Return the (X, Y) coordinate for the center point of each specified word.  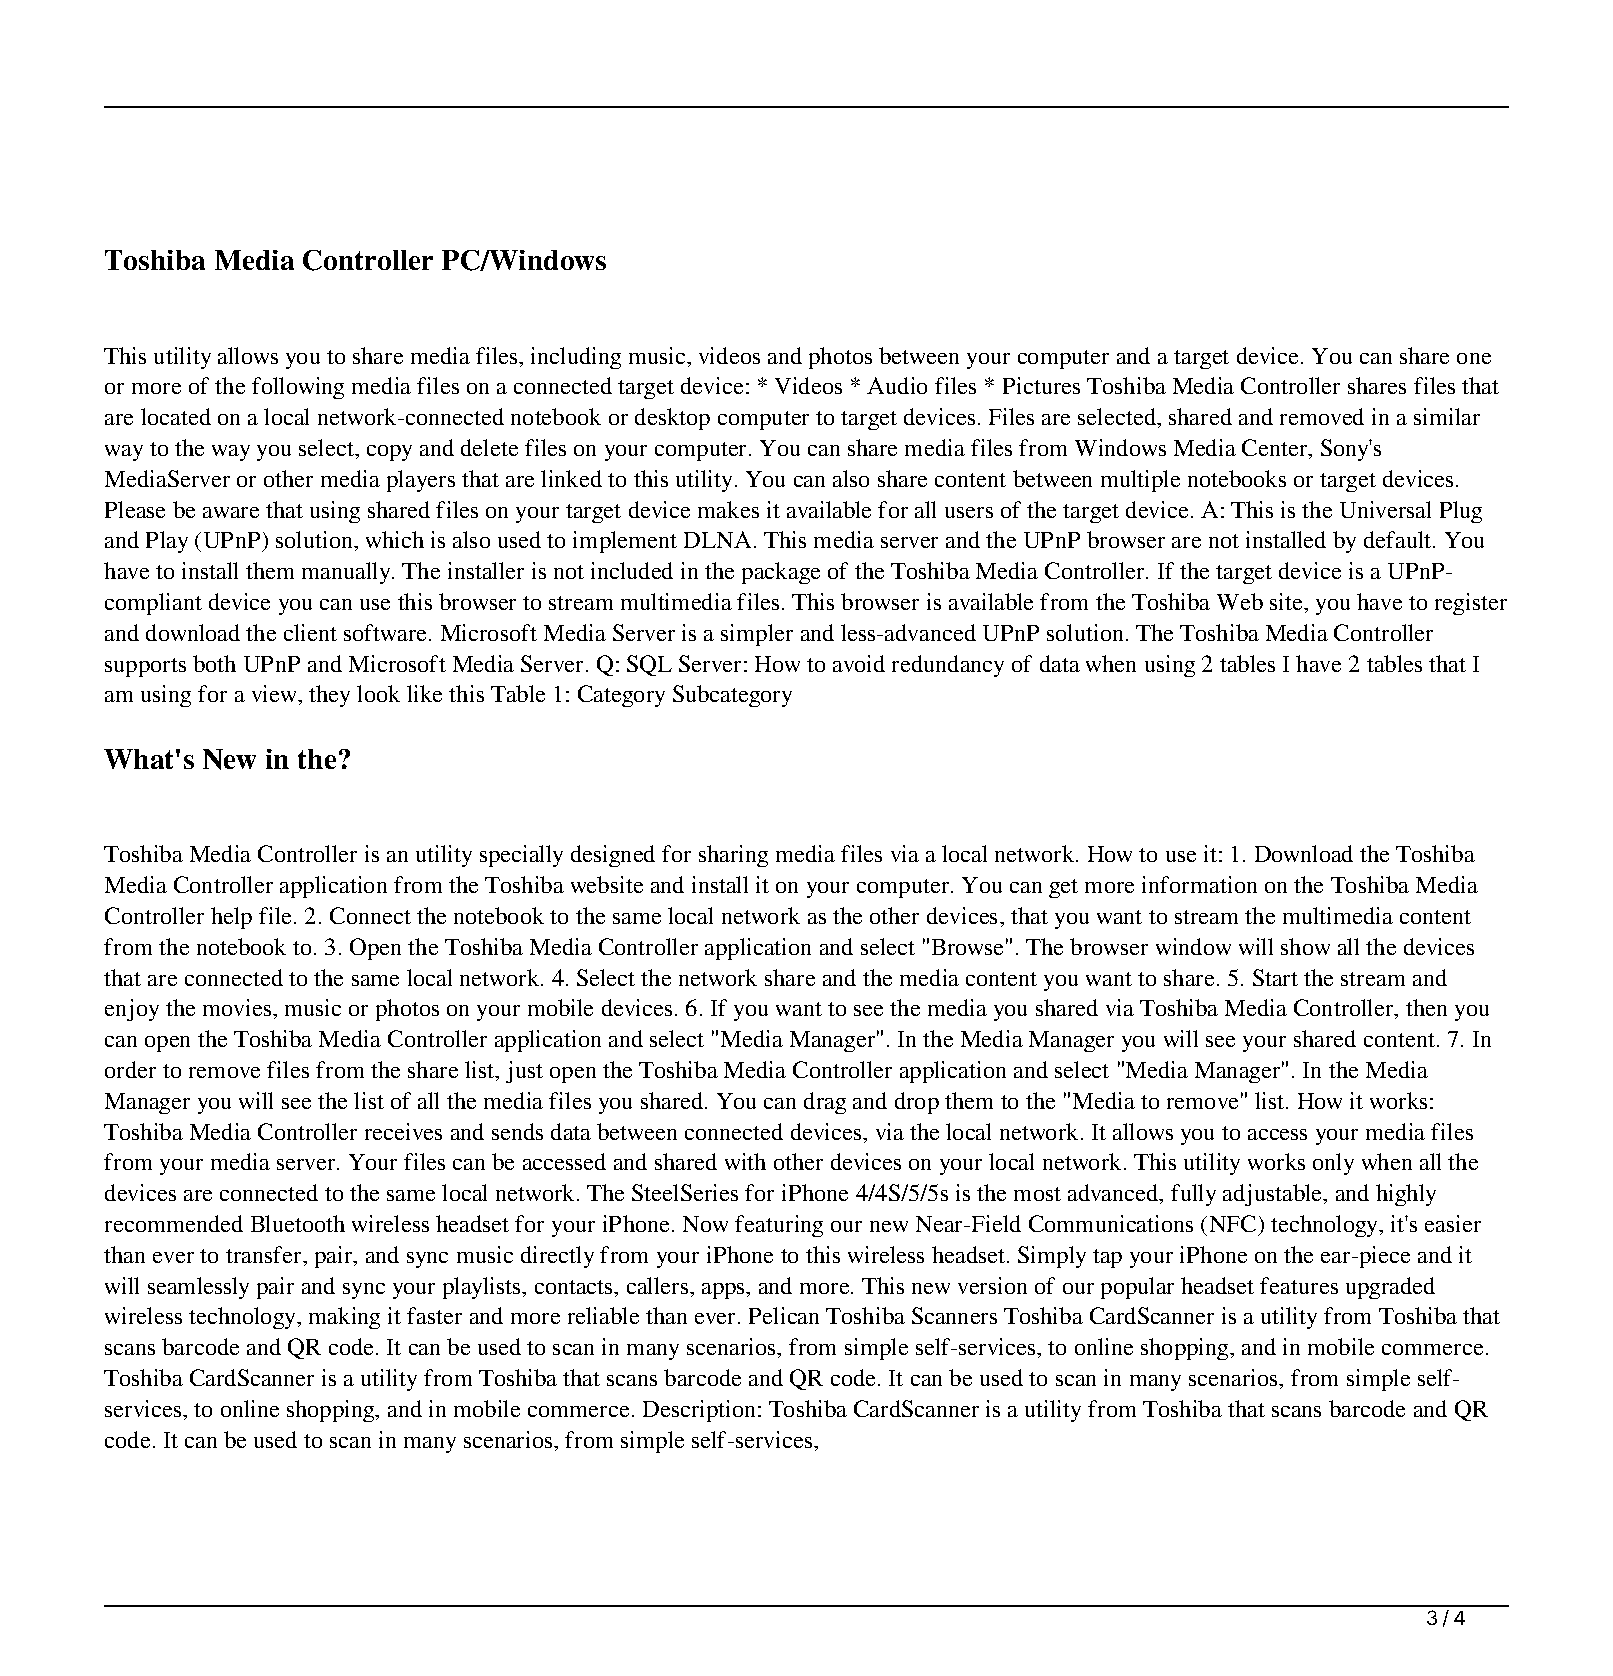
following (298, 388)
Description (701, 1411)
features (1299, 1285)
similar (1447, 416)
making (344, 1318)
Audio (897, 385)
